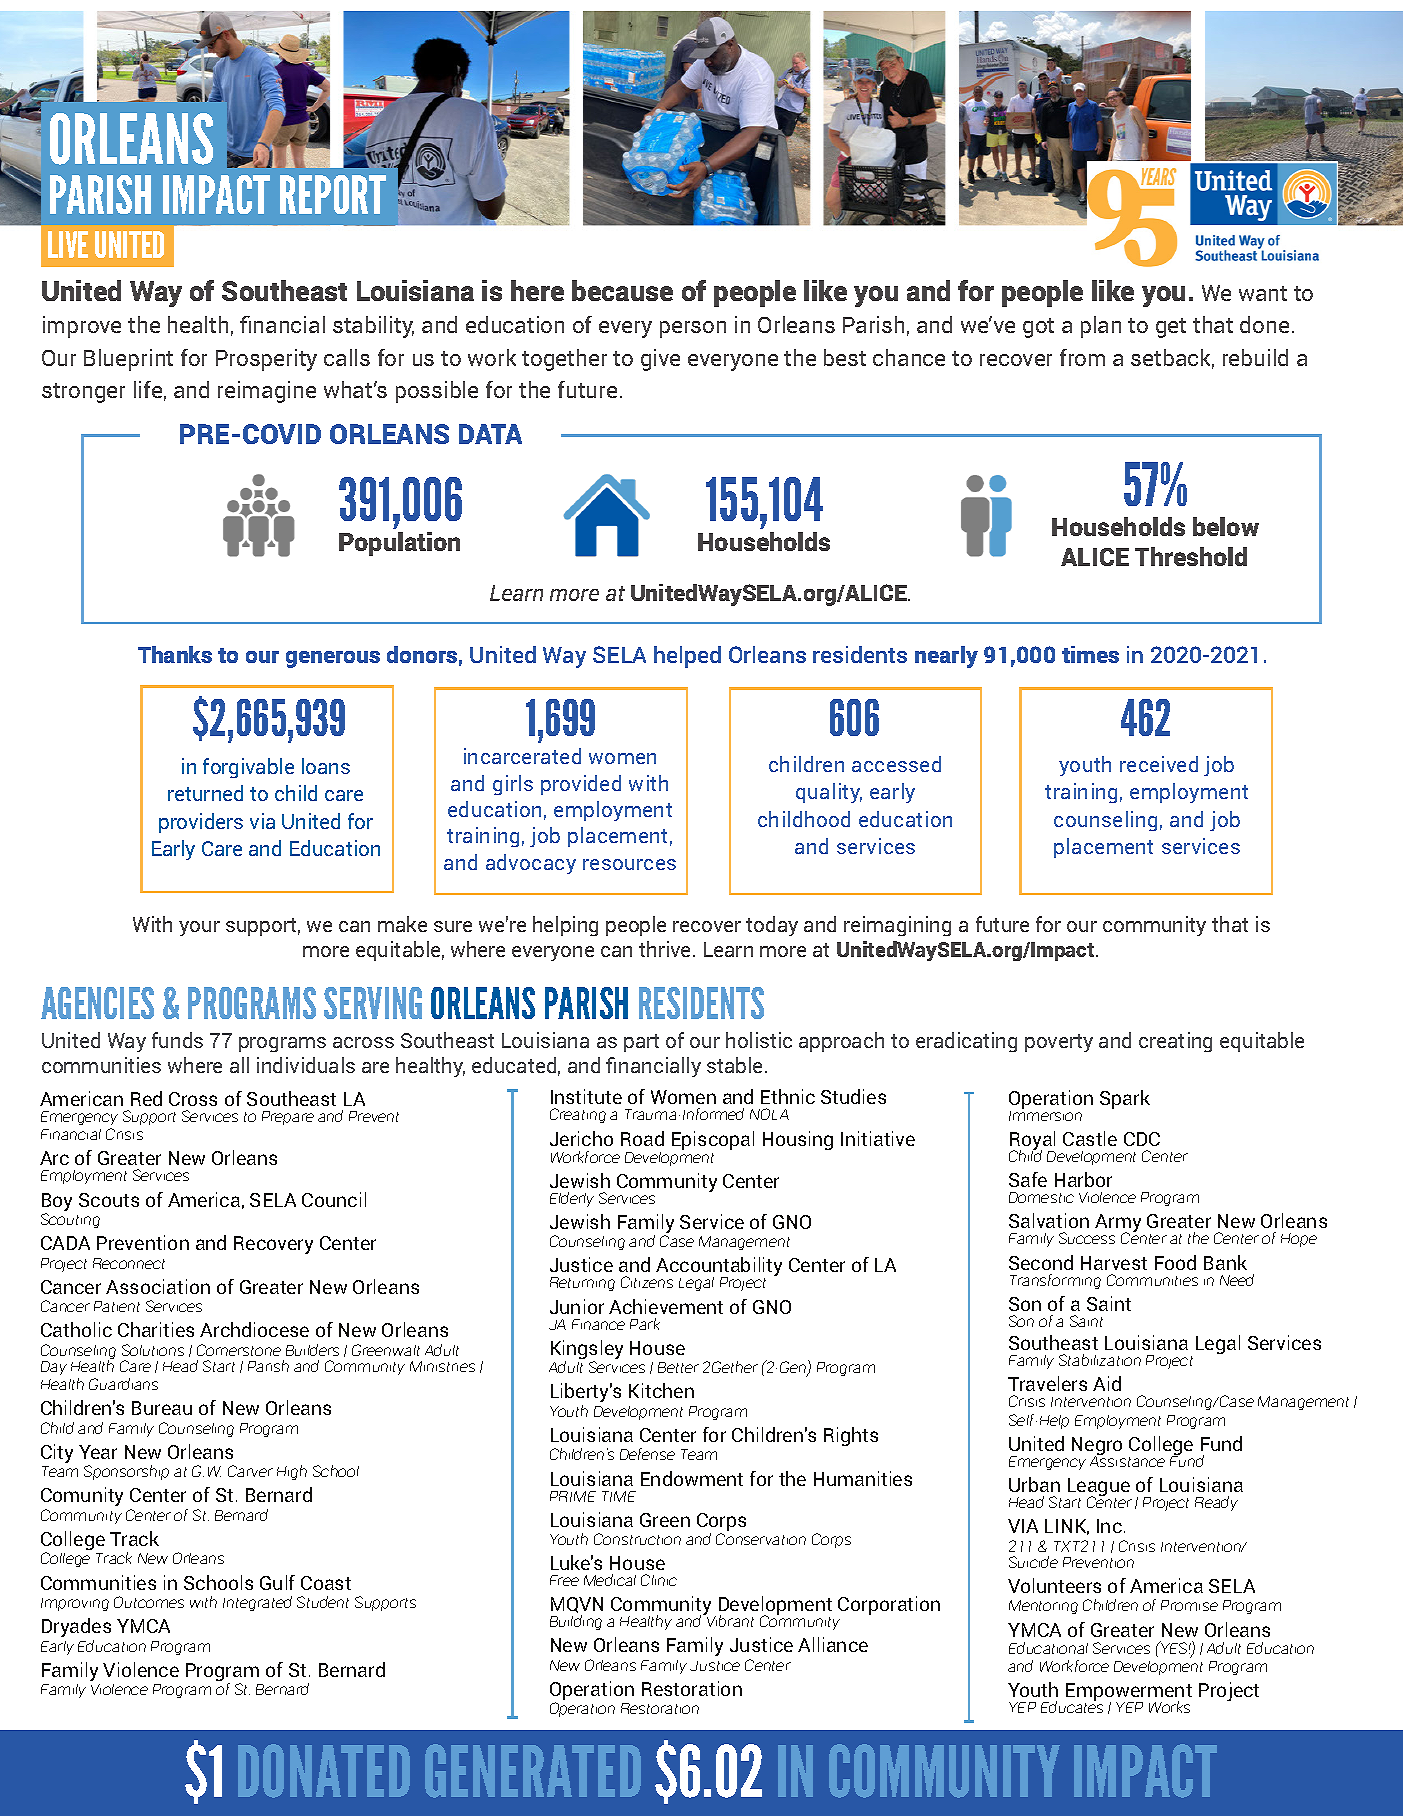  What do you see at coordinates (324, 1771) in the image?
I see `DONATED` at bounding box center [324, 1771].
